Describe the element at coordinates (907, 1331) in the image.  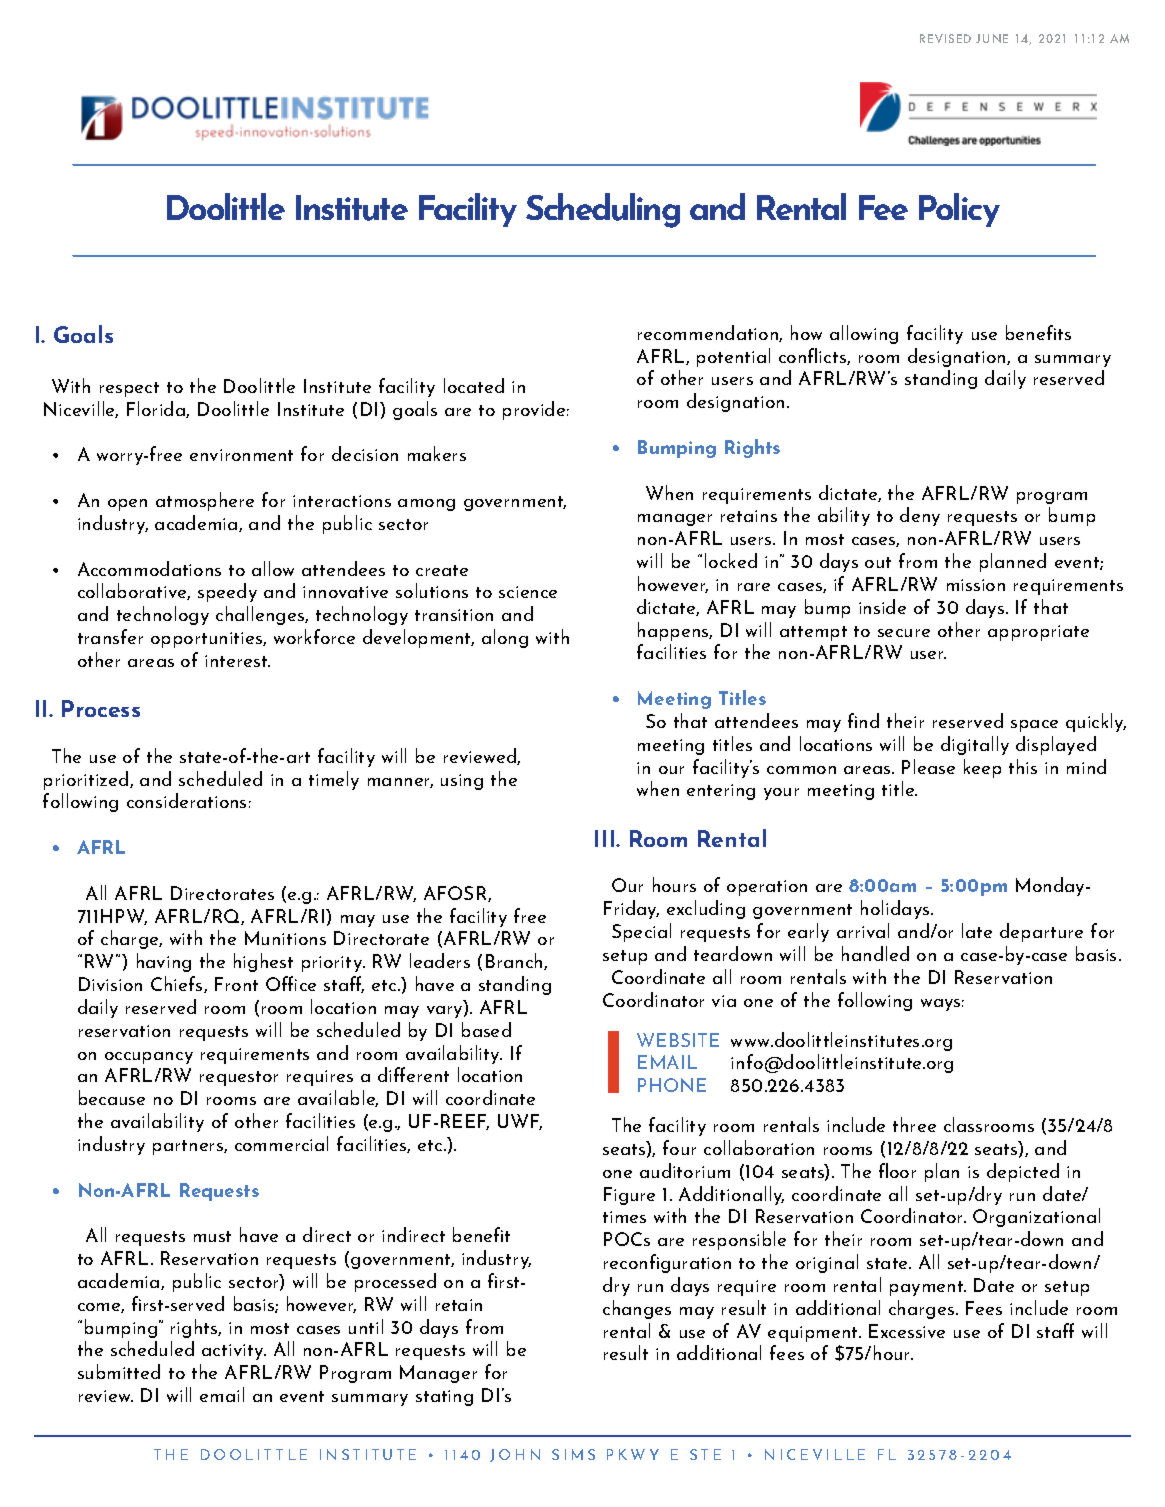
I see `Excessive` at that location.
